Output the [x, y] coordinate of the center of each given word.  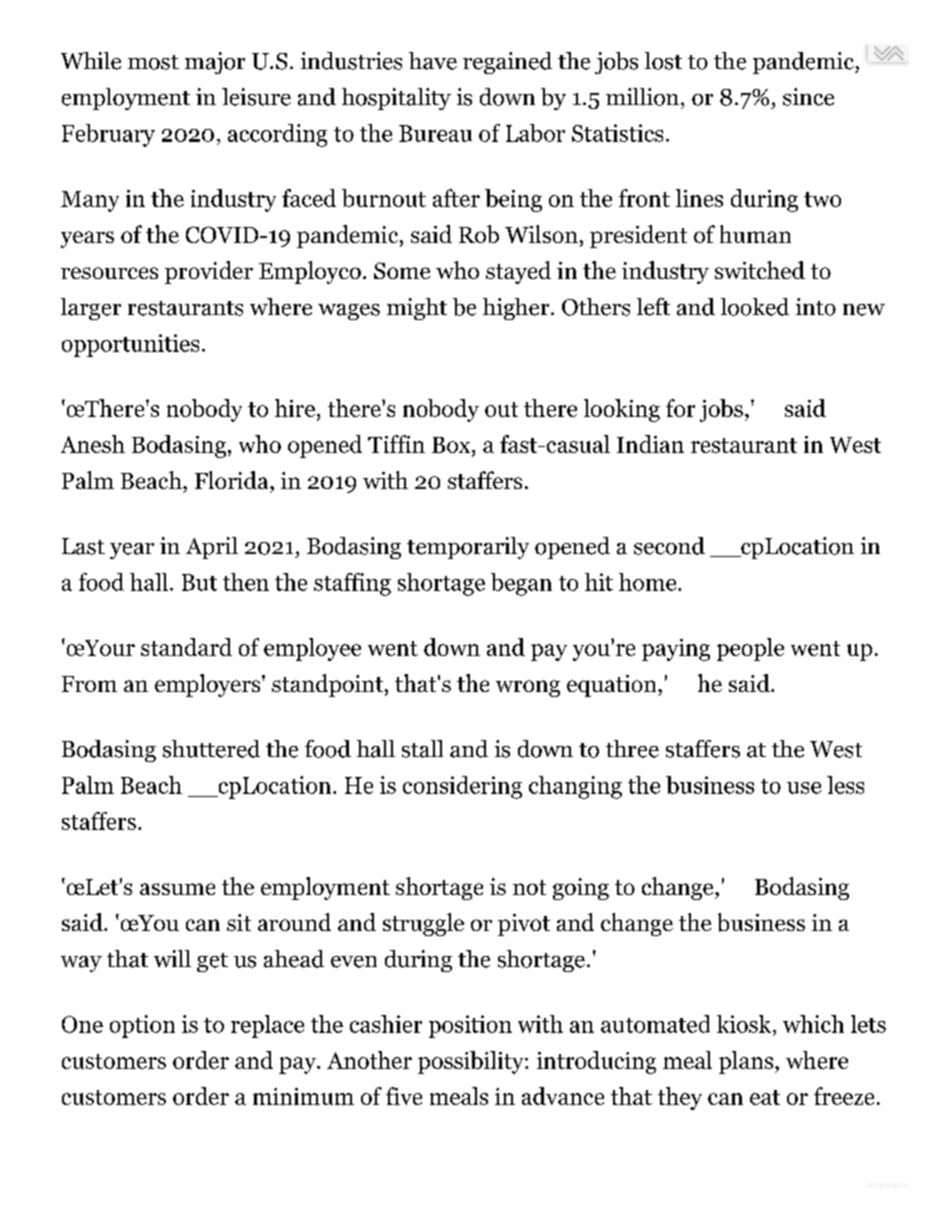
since [808, 97]
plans [746, 1062]
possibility [472, 1062]
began [521, 584]
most [153, 62]
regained [507, 63]
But [199, 582]
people [750, 649]
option [142, 1026]
